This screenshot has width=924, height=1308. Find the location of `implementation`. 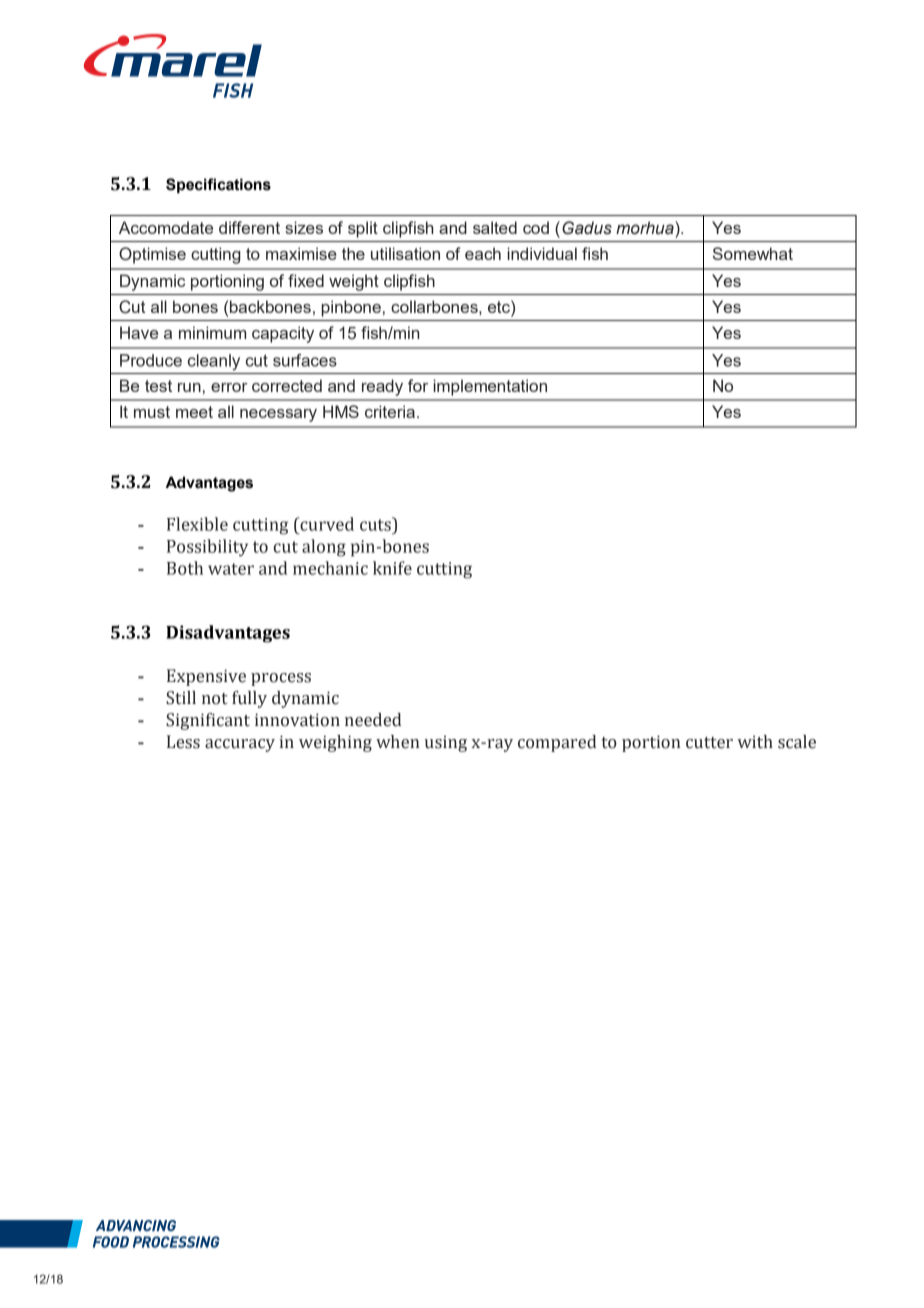

implementation is located at coordinates (490, 387).
